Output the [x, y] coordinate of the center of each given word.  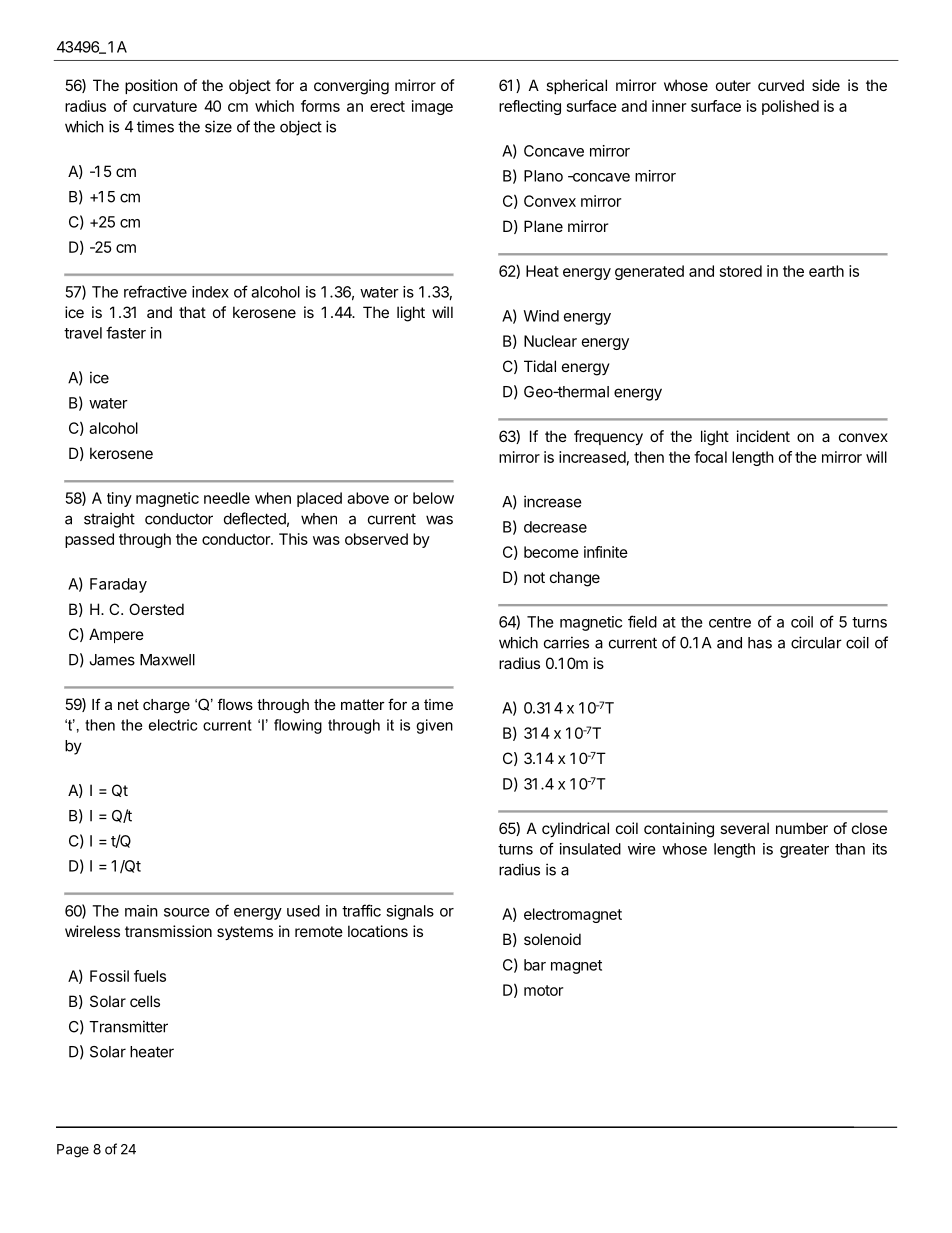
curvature [165, 106]
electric [173, 725]
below [433, 498]
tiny [119, 499]
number [802, 828]
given [434, 726]
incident [763, 436]
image [432, 107]
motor [543, 990]
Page [73, 1151]
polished [790, 107]
